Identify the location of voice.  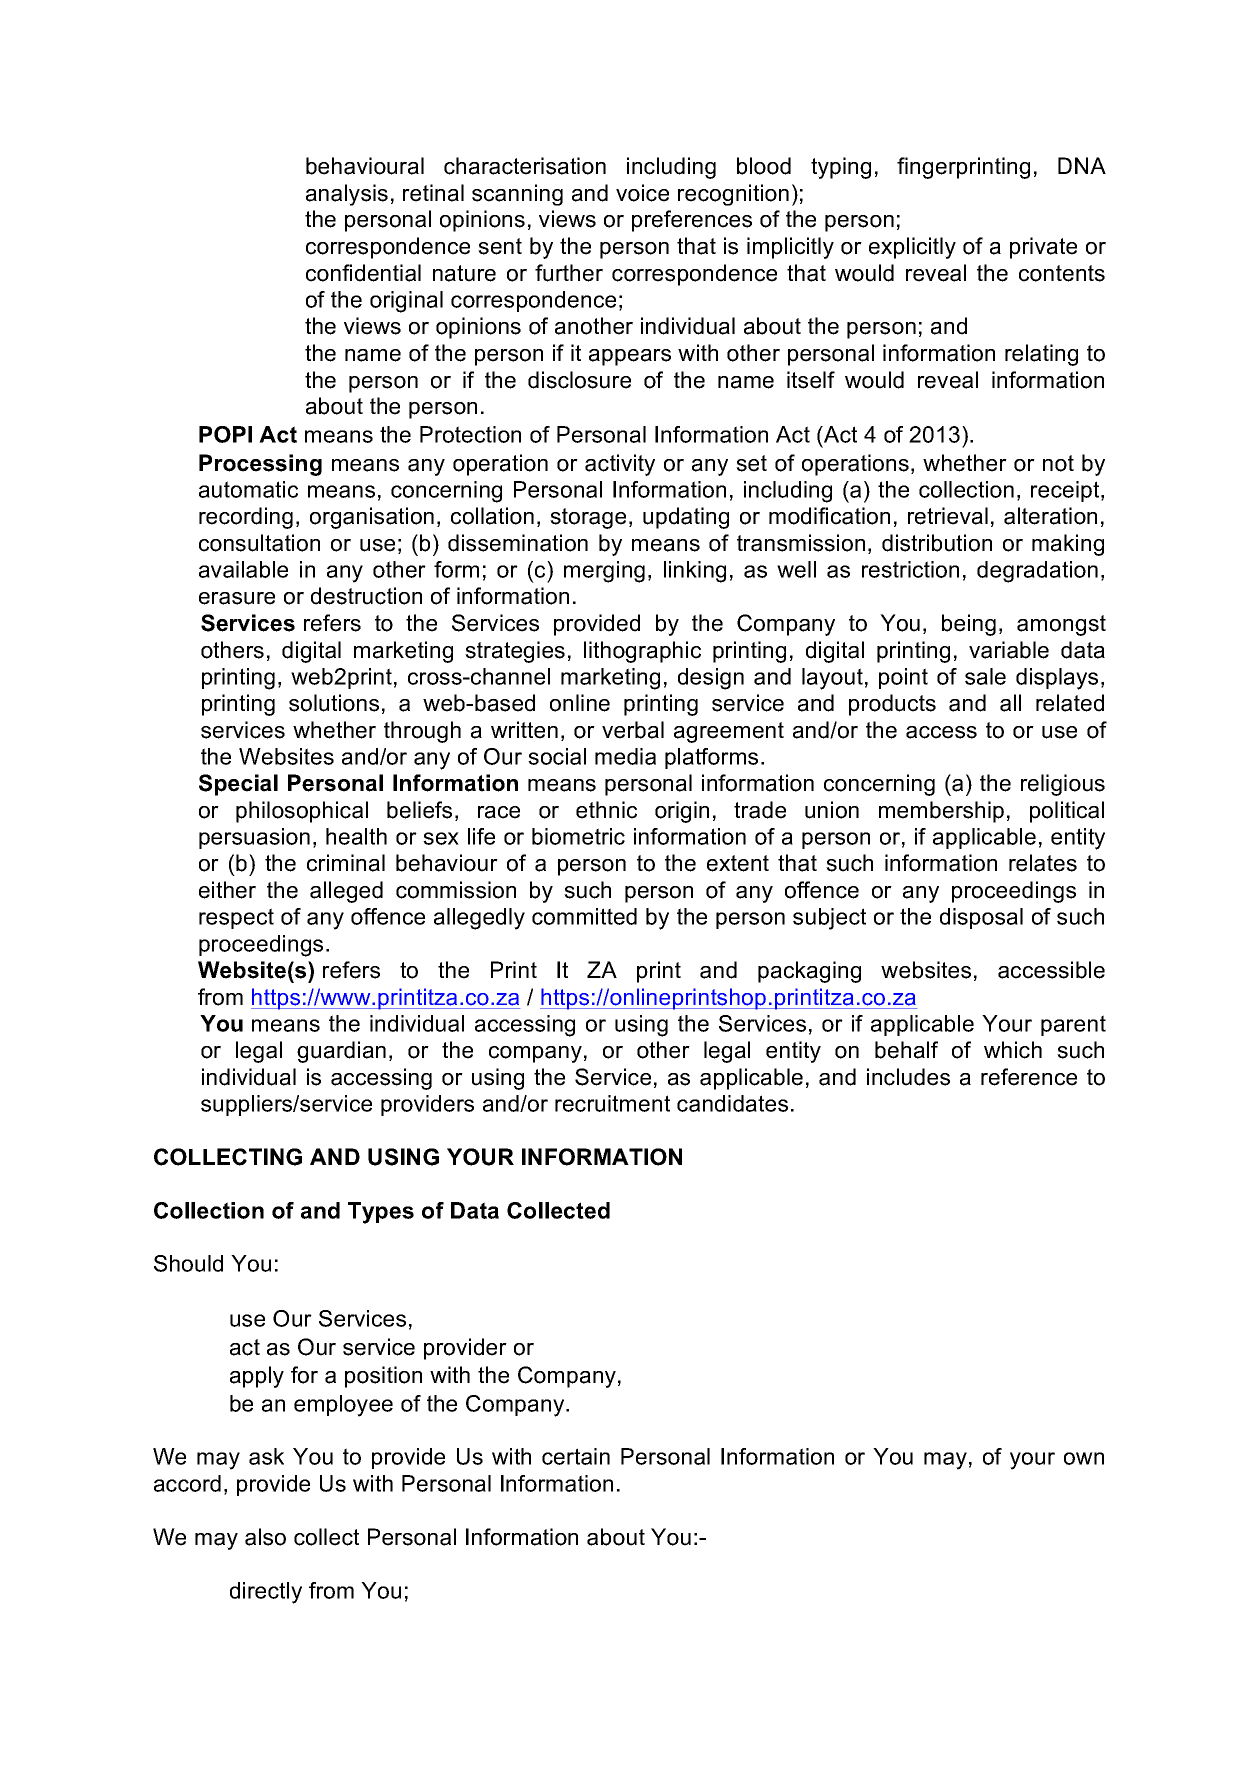
(642, 193).
